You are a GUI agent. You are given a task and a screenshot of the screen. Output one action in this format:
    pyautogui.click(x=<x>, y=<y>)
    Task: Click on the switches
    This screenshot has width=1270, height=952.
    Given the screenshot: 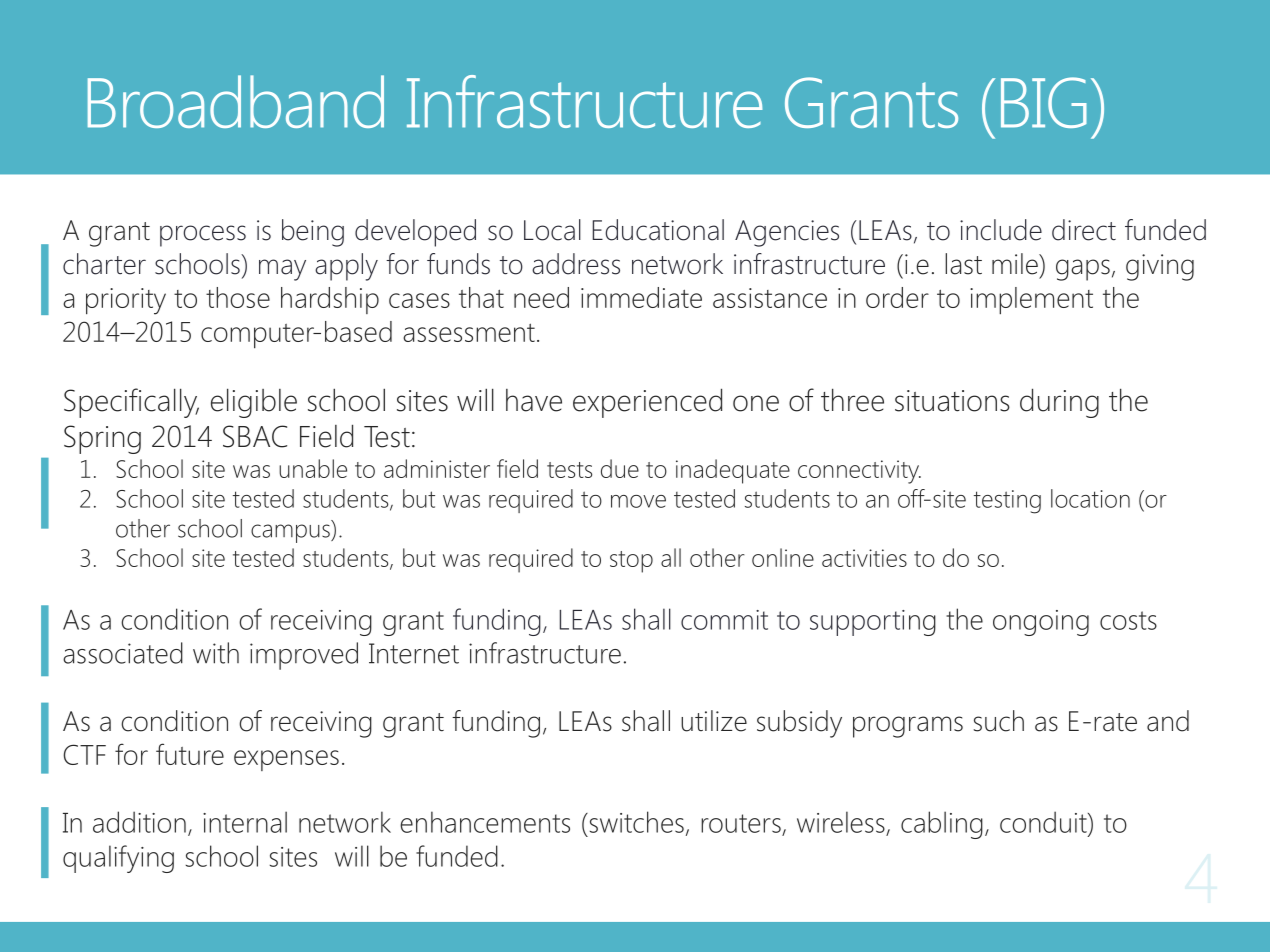 What is the action you would take?
    pyautogui.click(x=635, y=822)
